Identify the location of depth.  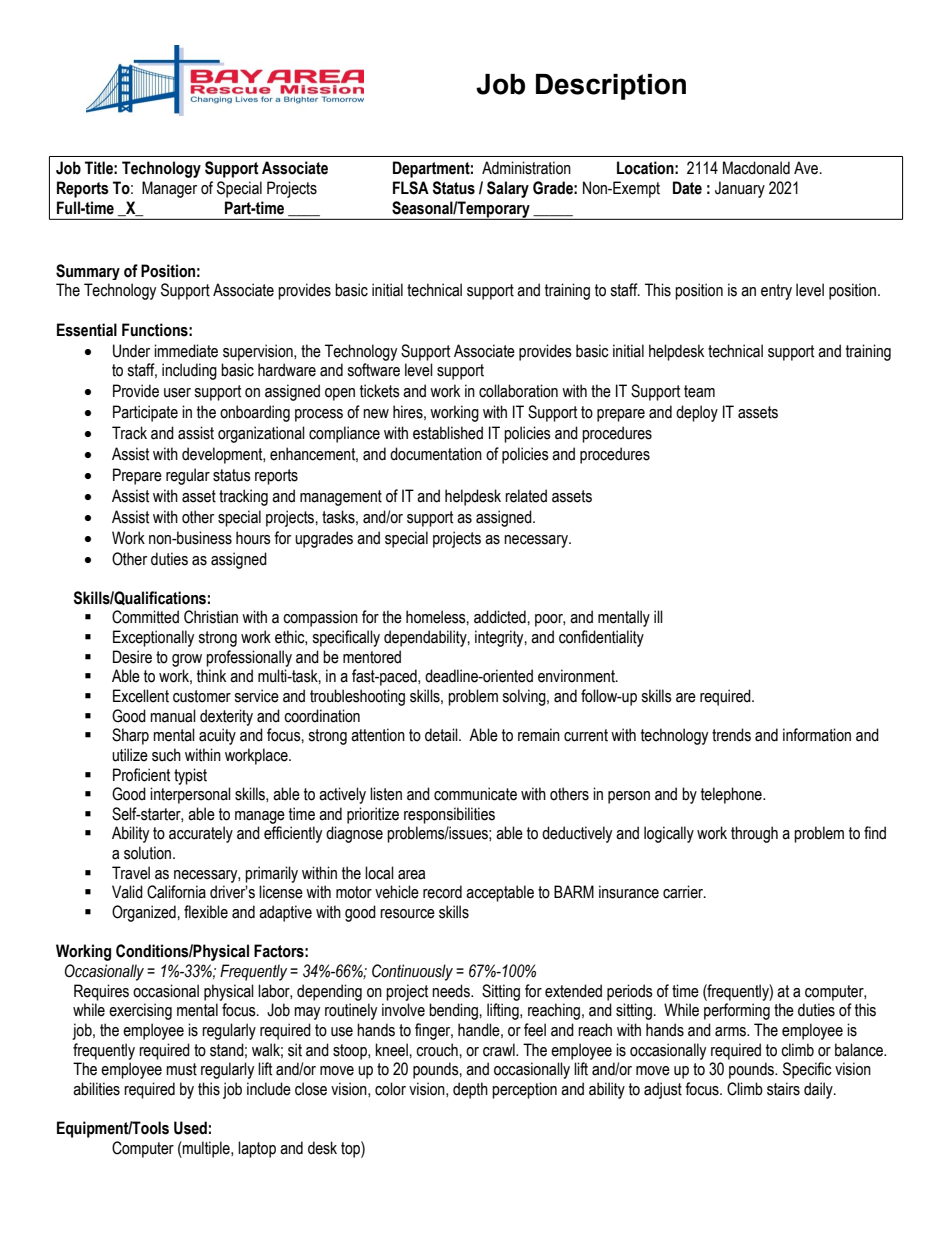
(470, 1090).
